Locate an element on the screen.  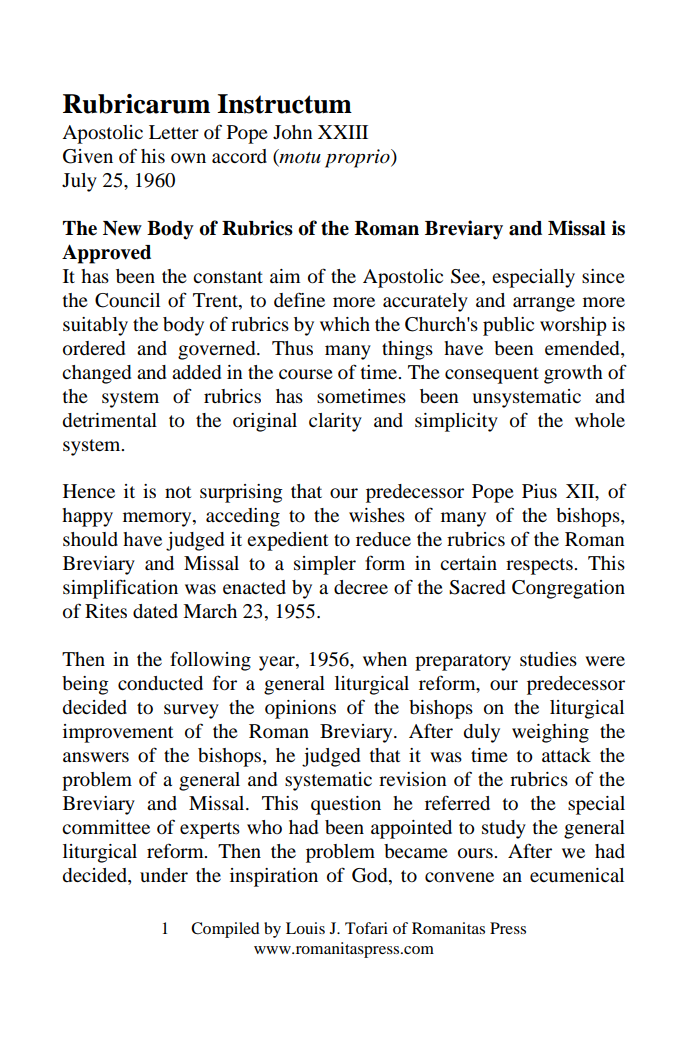
XXIII is located at coordinates (343, 132).
